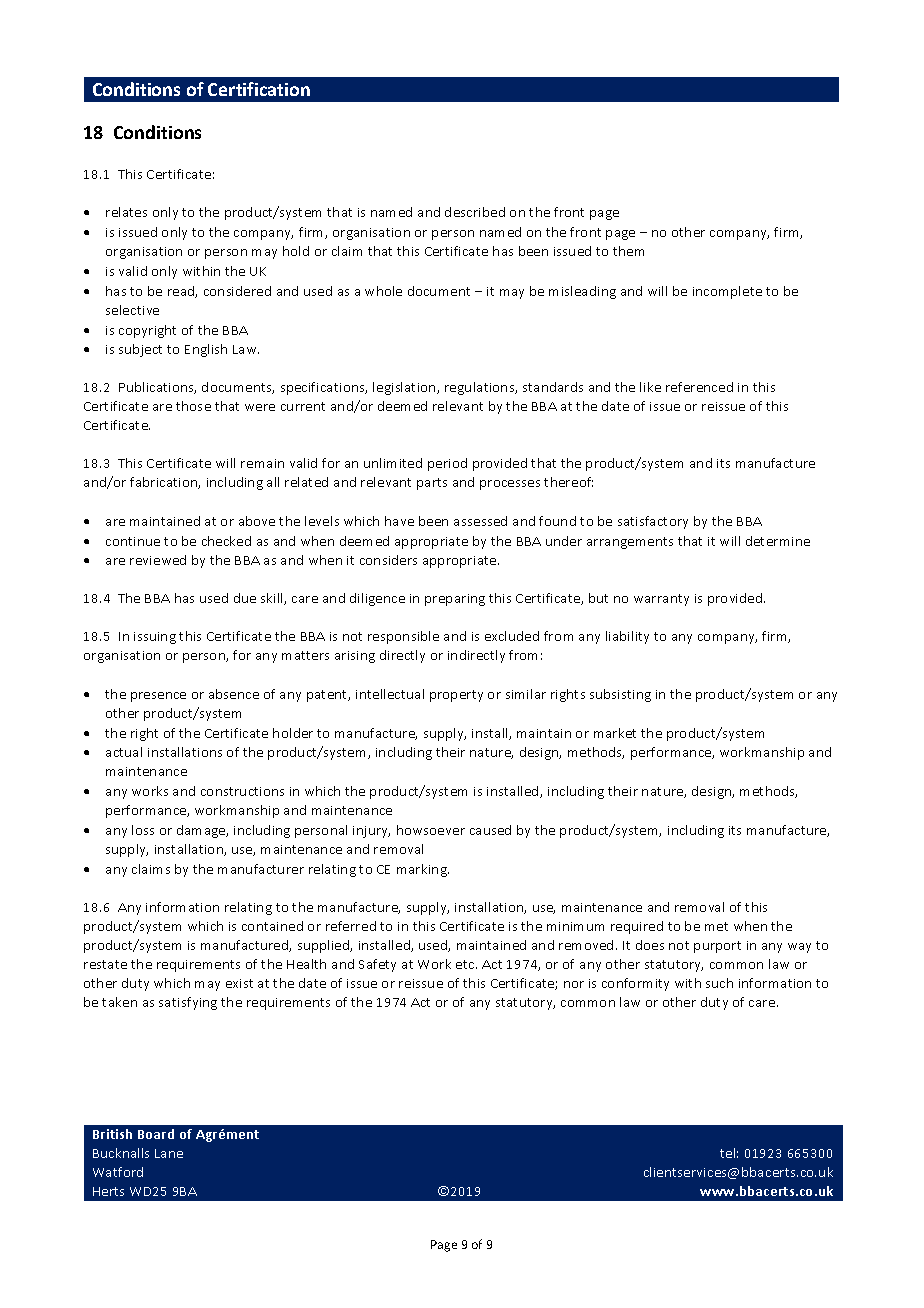 The width and height of the screenshot is (924, 1308). Describe the element at coordinates (466, 964) in the screenshot. I see `etc` at that location.
